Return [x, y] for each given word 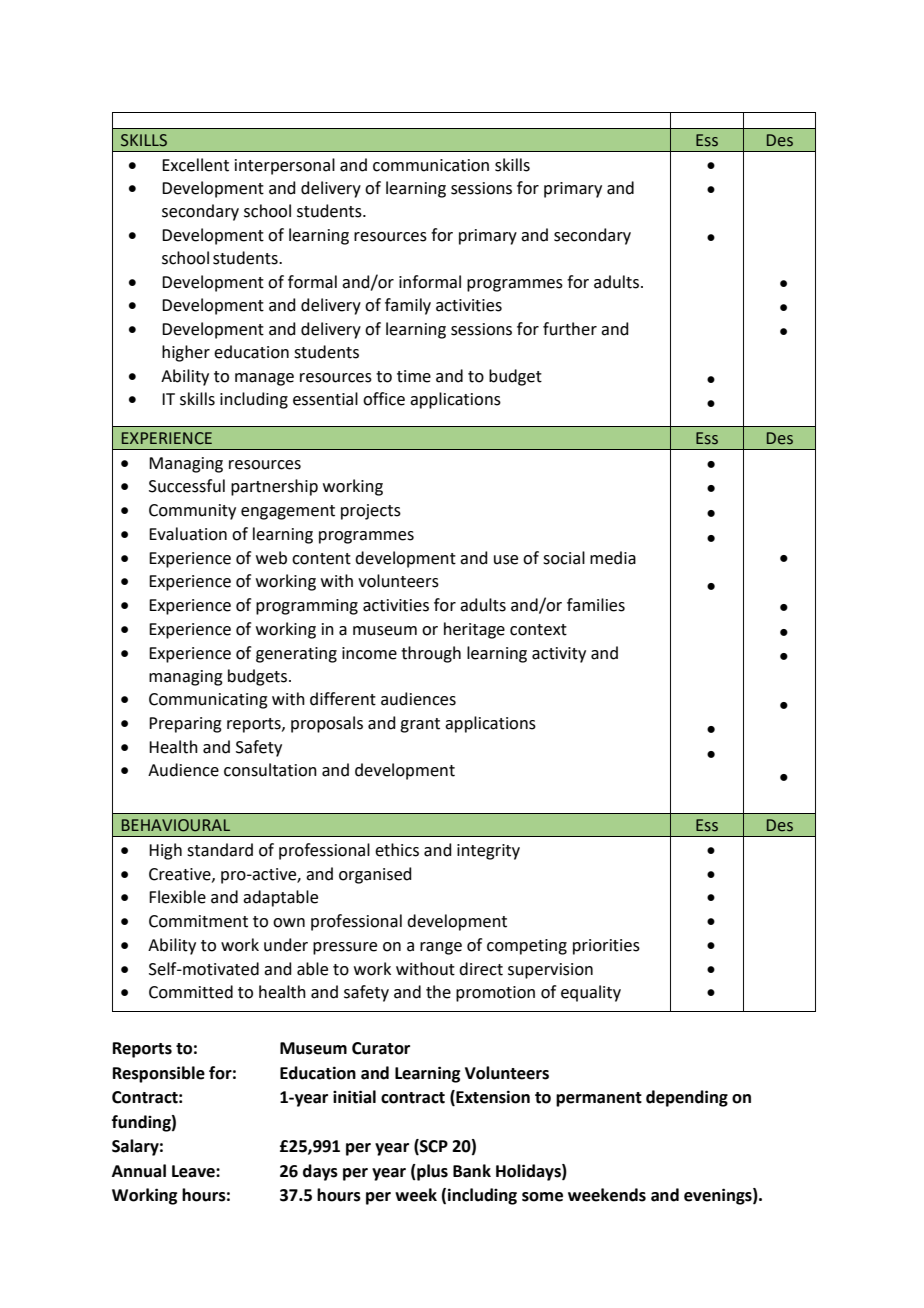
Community [192, 512]
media [613, 558]
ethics [397, 850]
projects [371, 512]
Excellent [195, 165]
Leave [194, 1171]
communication [431, 165]
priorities [606, 947]
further [570, 329]
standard [220, 850]
